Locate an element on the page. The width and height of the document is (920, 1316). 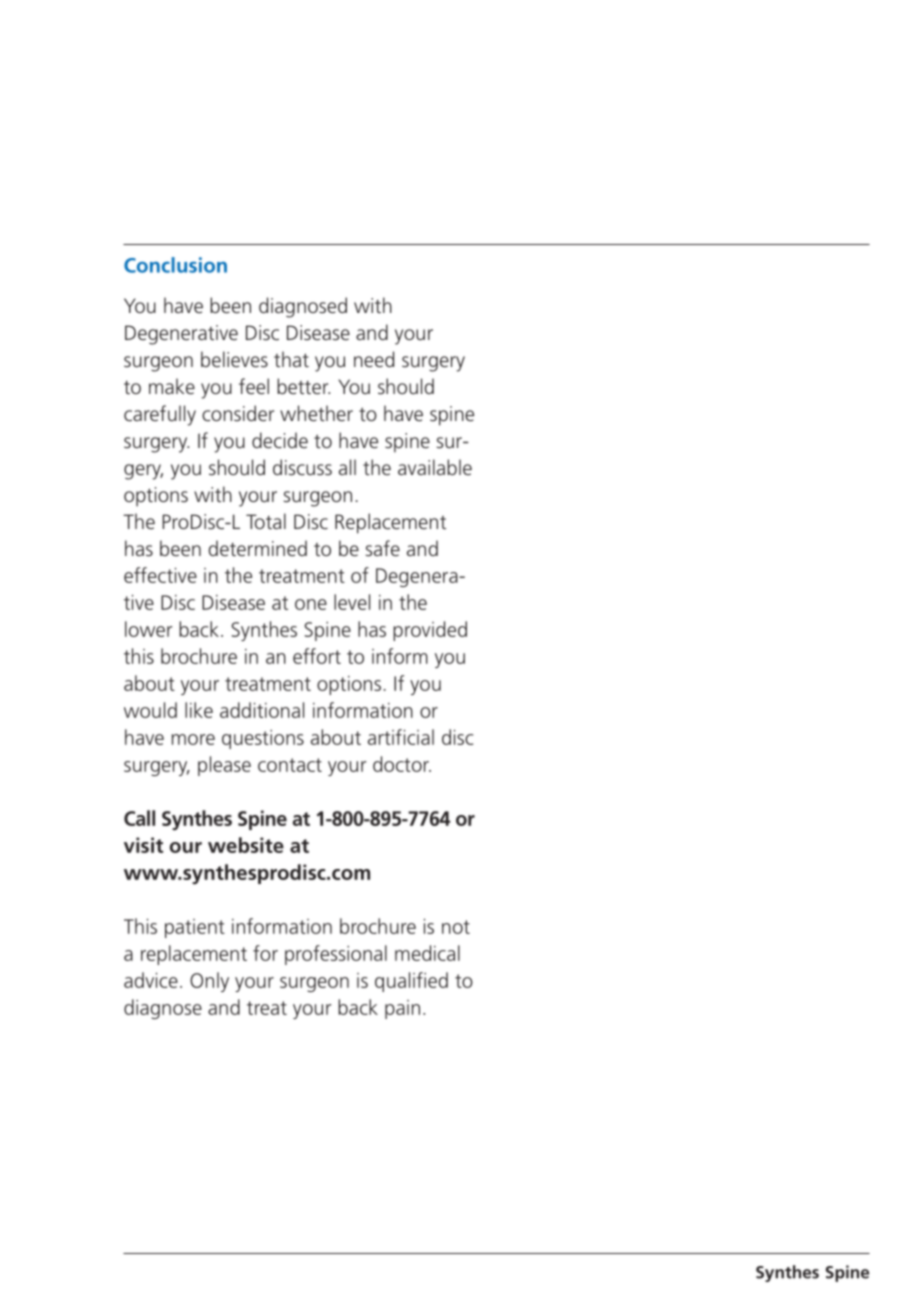
Total is located at coordinates (266, 521).
